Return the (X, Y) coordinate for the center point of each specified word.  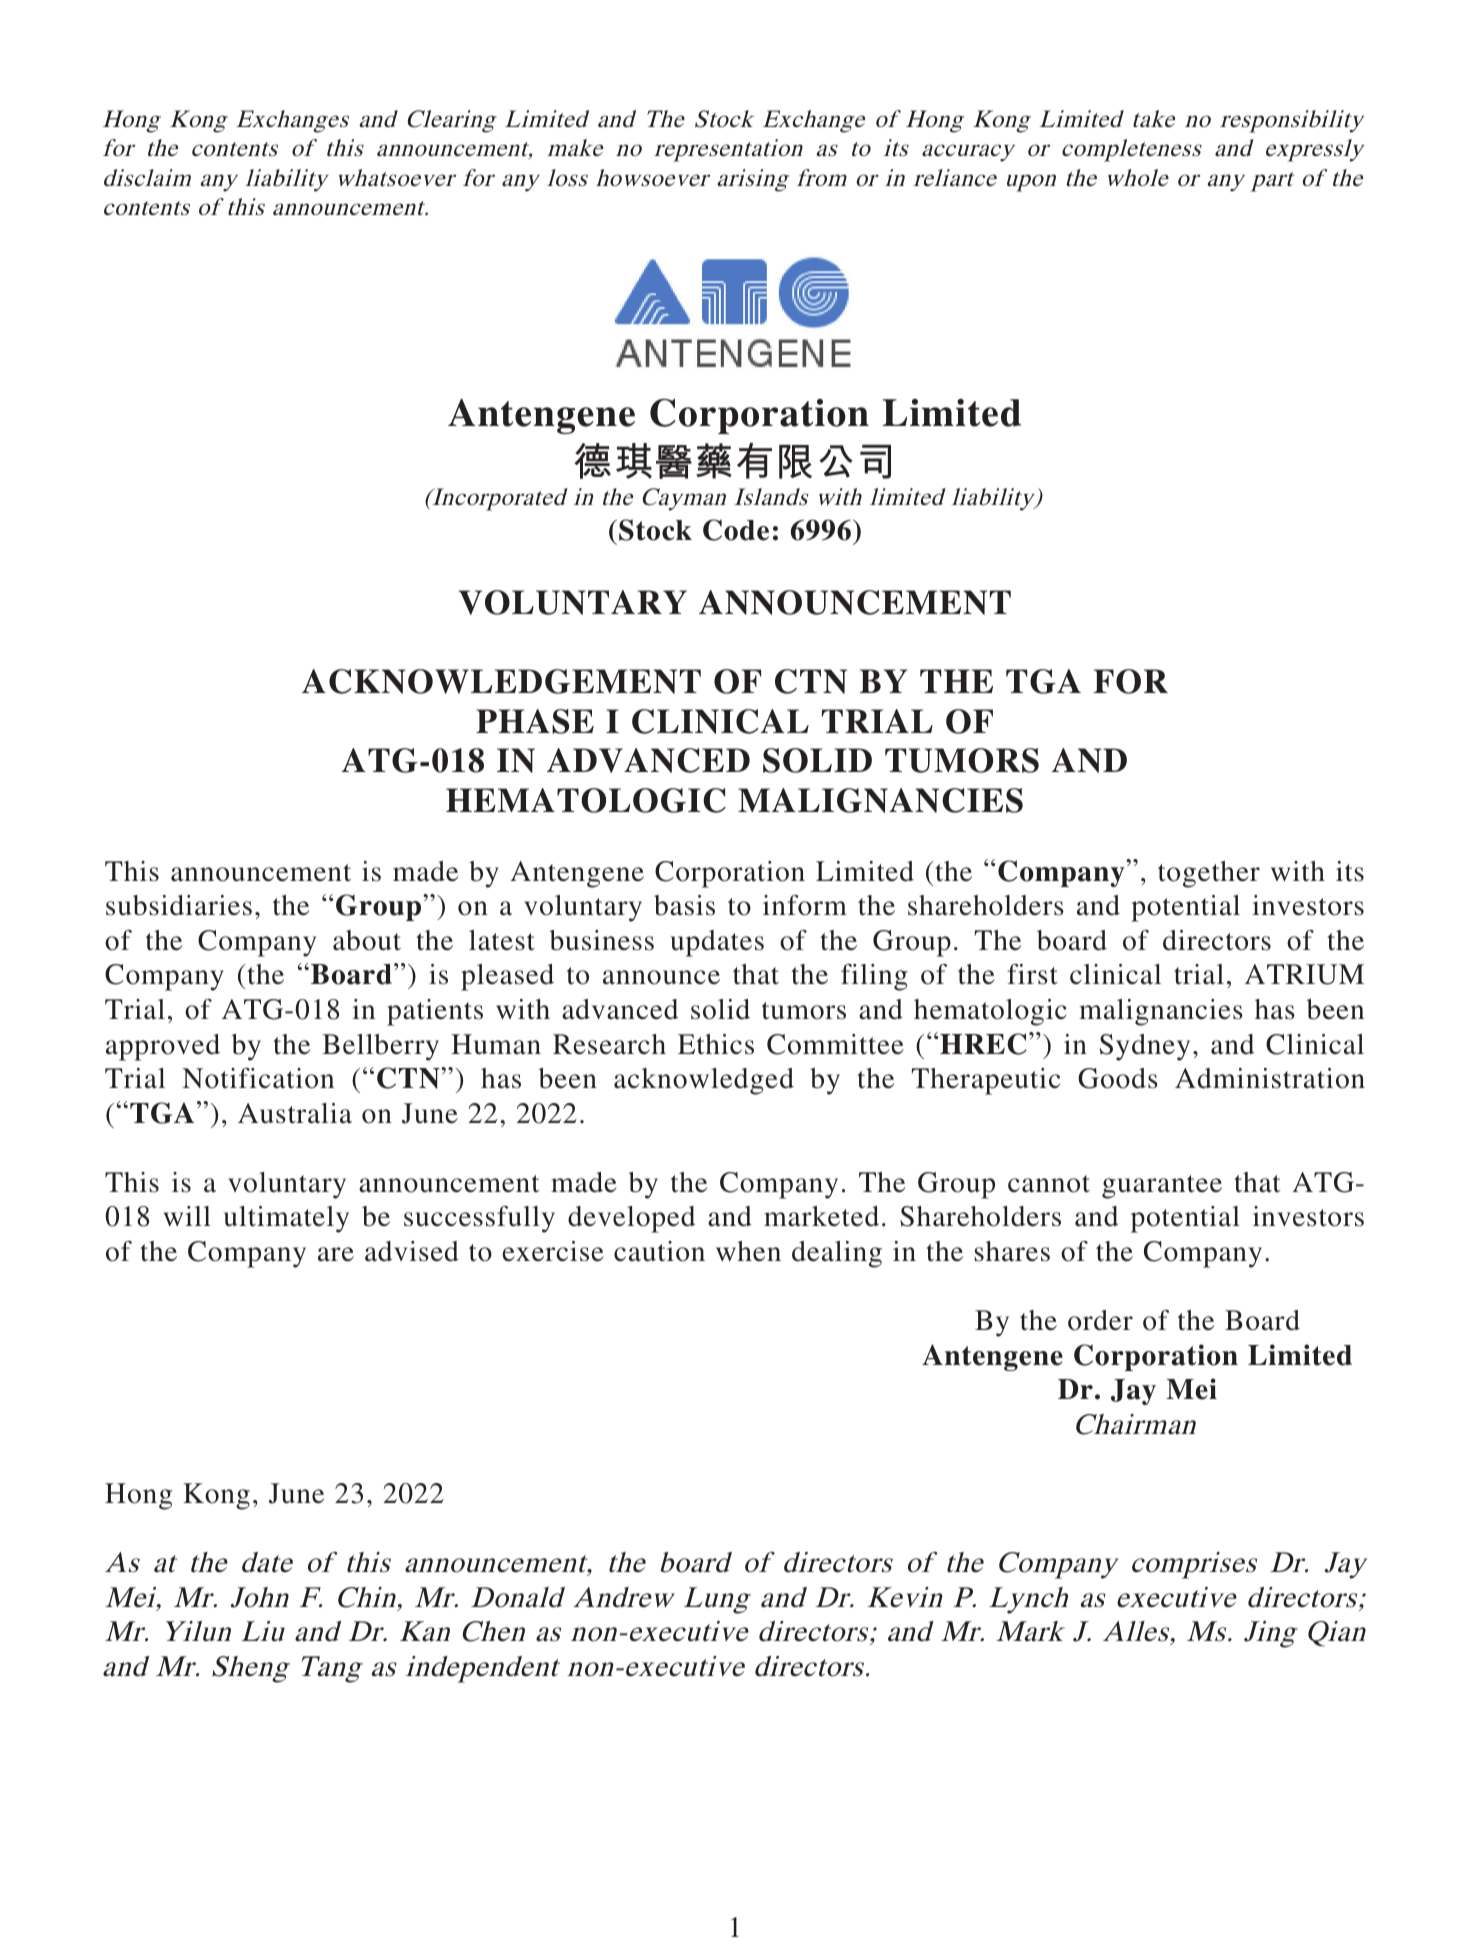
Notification (258, 1078)
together (1209, 874)
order (1100, 1320)
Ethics (716, 1044)
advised (412, 1251)
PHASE (535, 721)
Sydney (1145, 1047)
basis (684, 905)
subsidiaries (179, 905)
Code (736, 530)
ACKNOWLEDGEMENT (501, 681)
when (748, 1251)
